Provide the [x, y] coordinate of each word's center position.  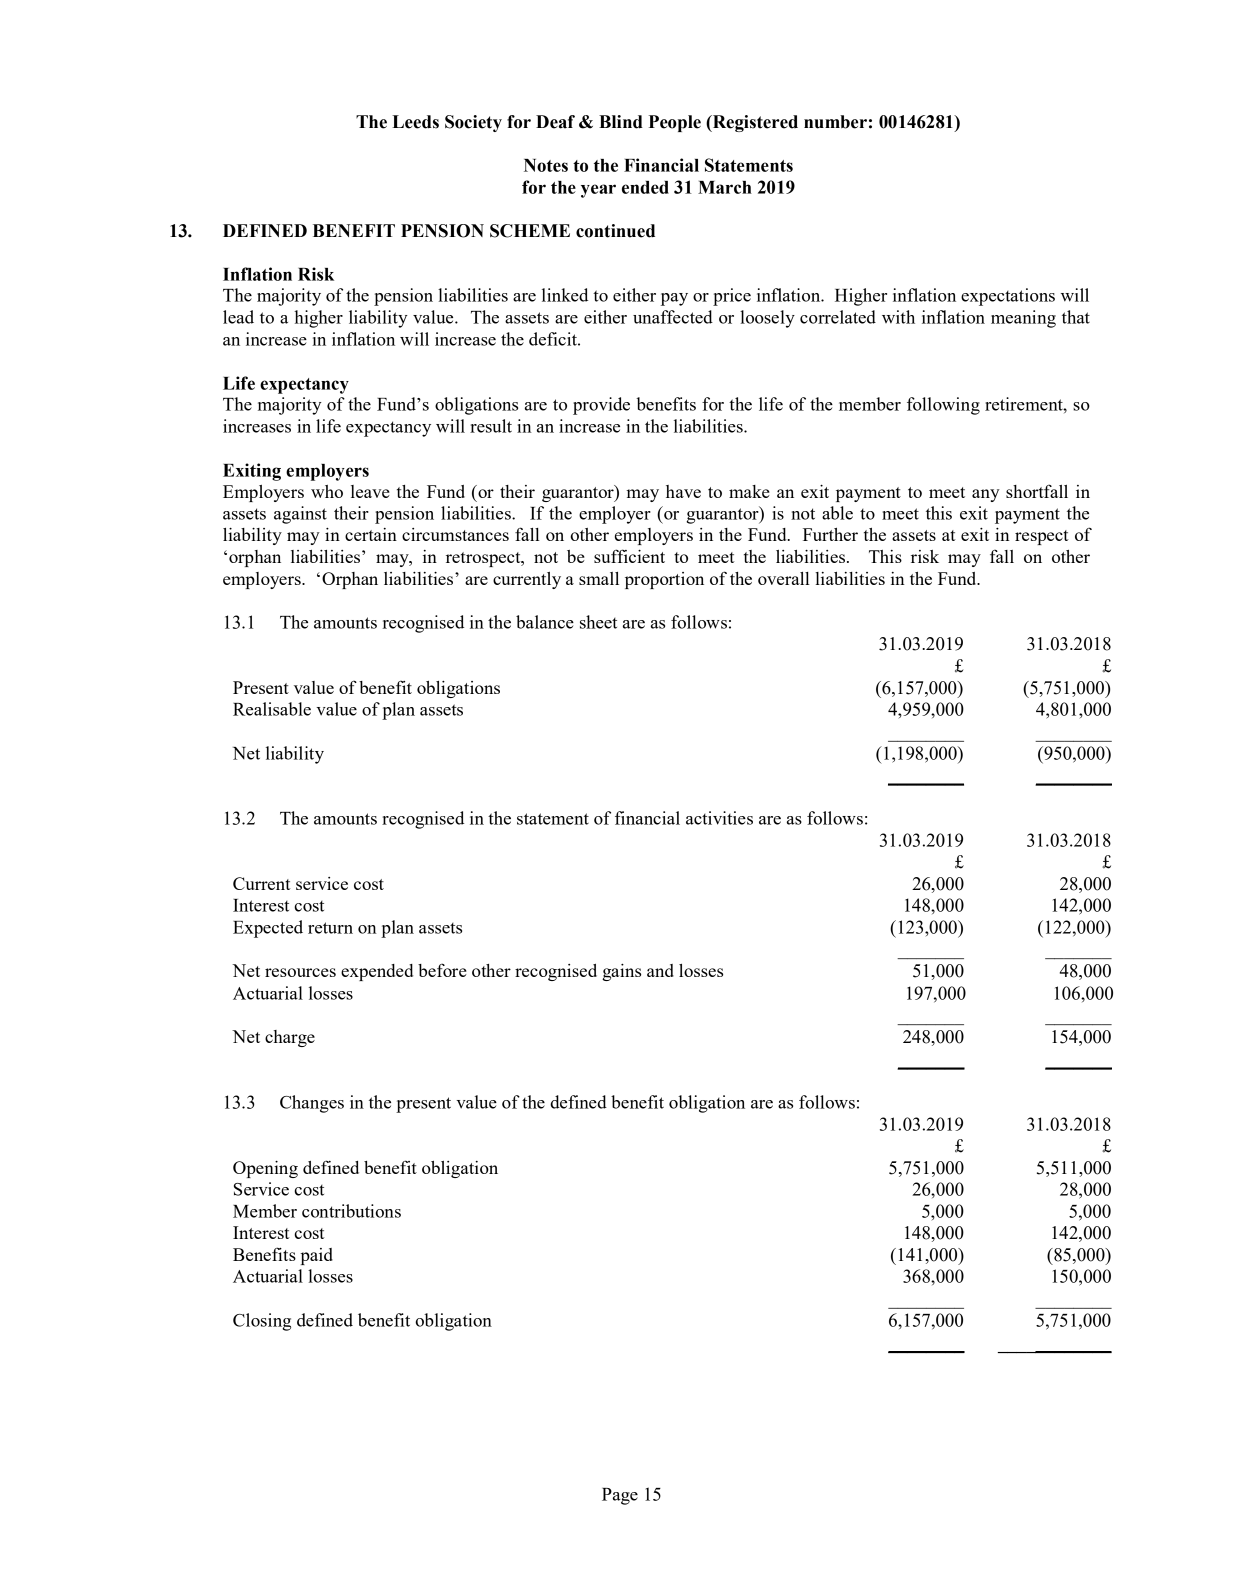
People [675, 123]
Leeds [415, 122]
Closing [262, 1322]
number [835, 122]
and [660, 970]
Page [620, 1496]
